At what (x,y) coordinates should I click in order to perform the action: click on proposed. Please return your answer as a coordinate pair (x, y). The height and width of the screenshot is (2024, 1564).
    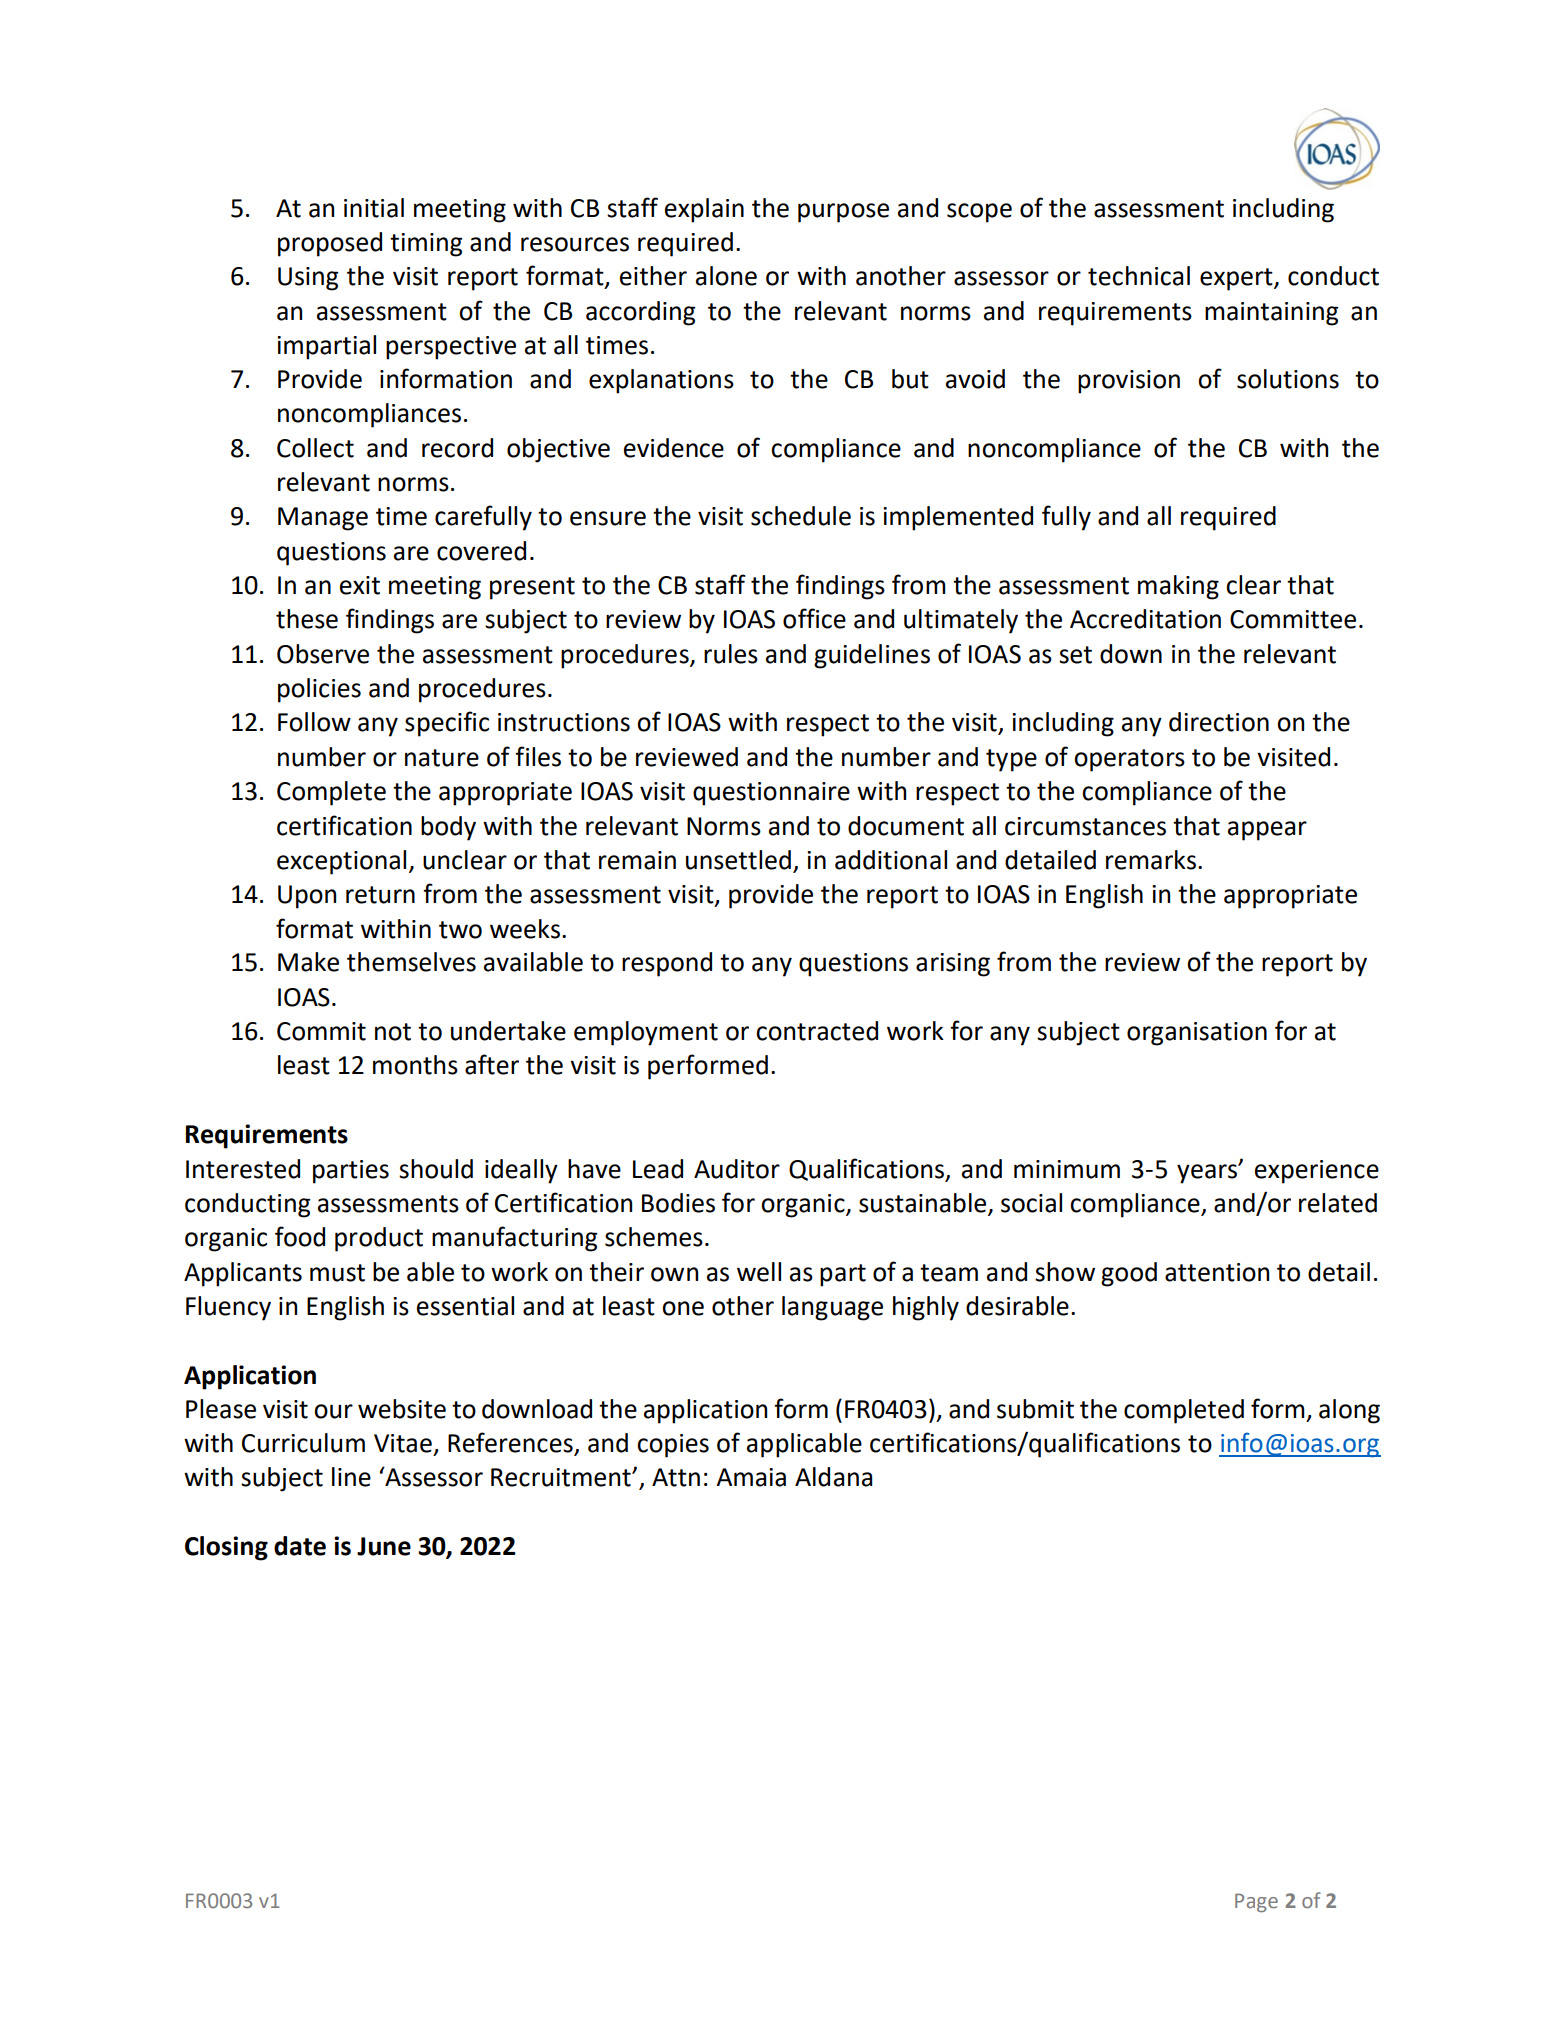
    Looking at the image, I should click on (330, 244).
